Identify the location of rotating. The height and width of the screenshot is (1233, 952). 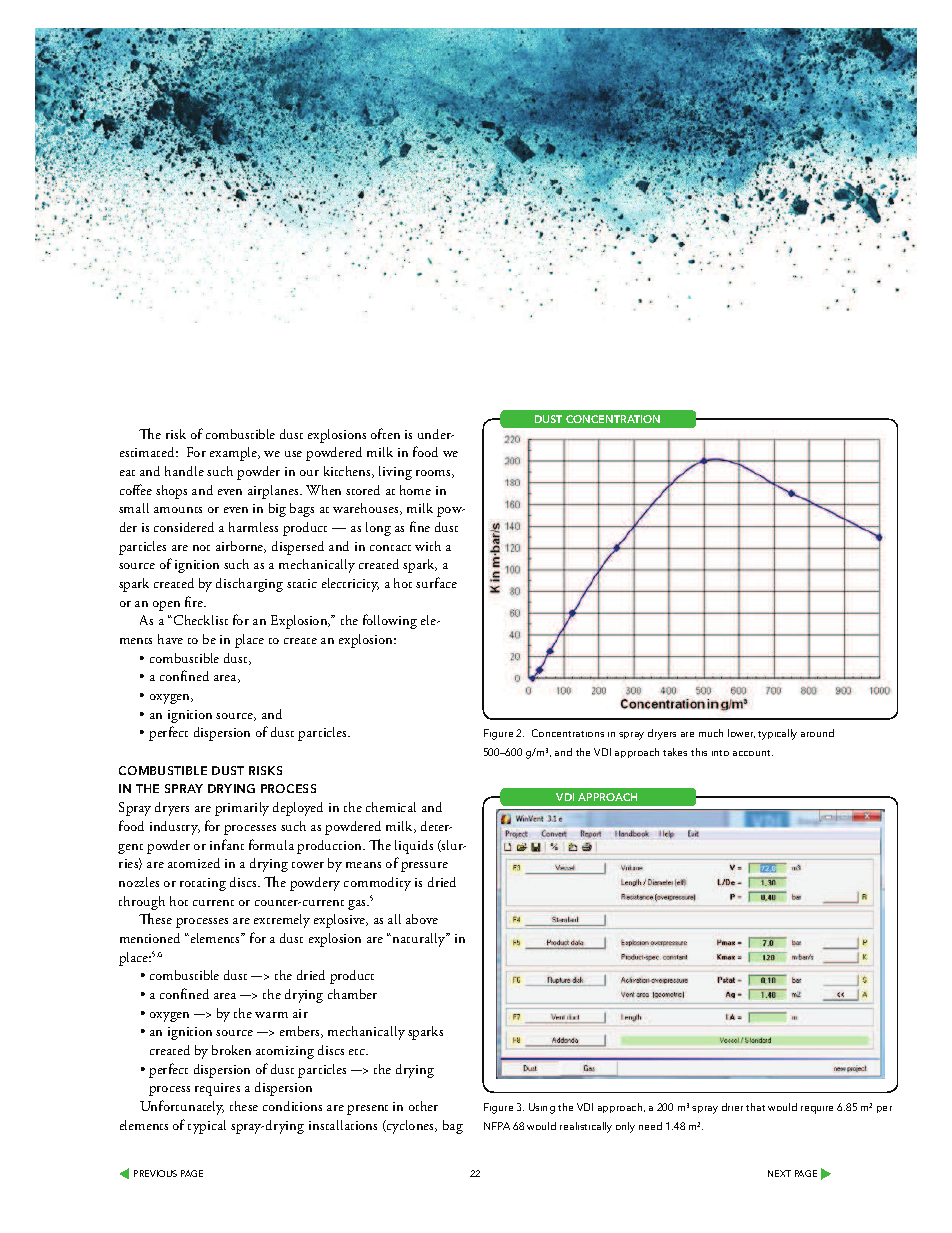
(203, 884).
